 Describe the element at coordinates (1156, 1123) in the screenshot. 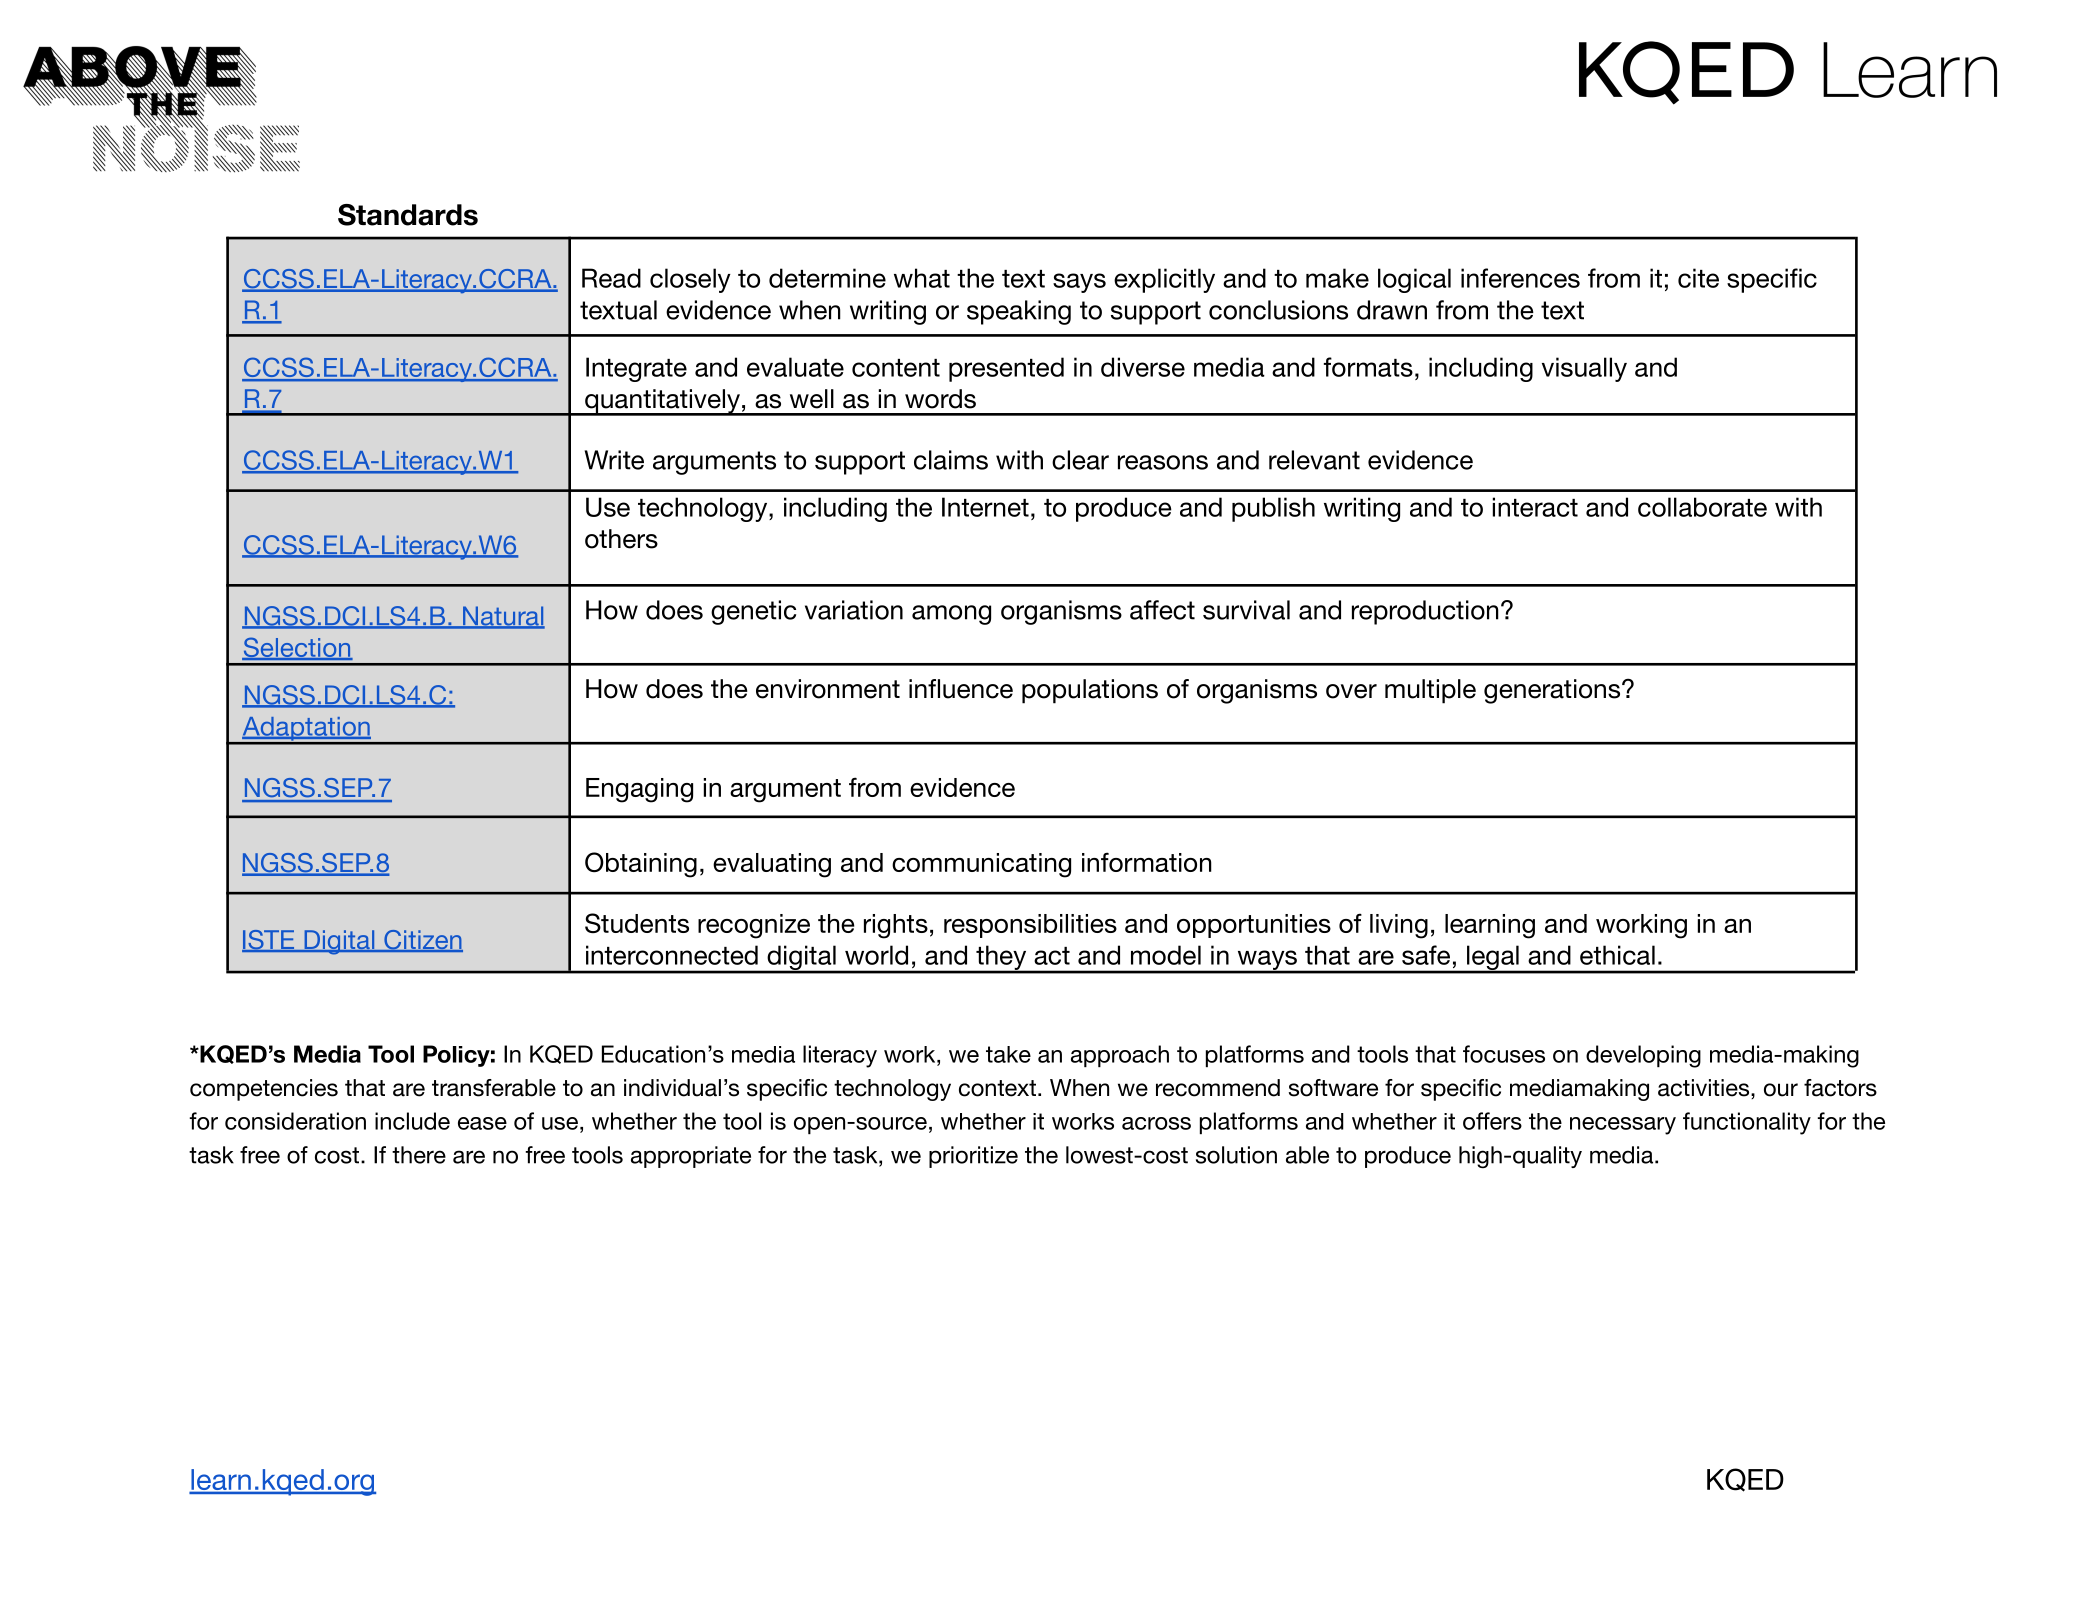

I see `across` at that location.
